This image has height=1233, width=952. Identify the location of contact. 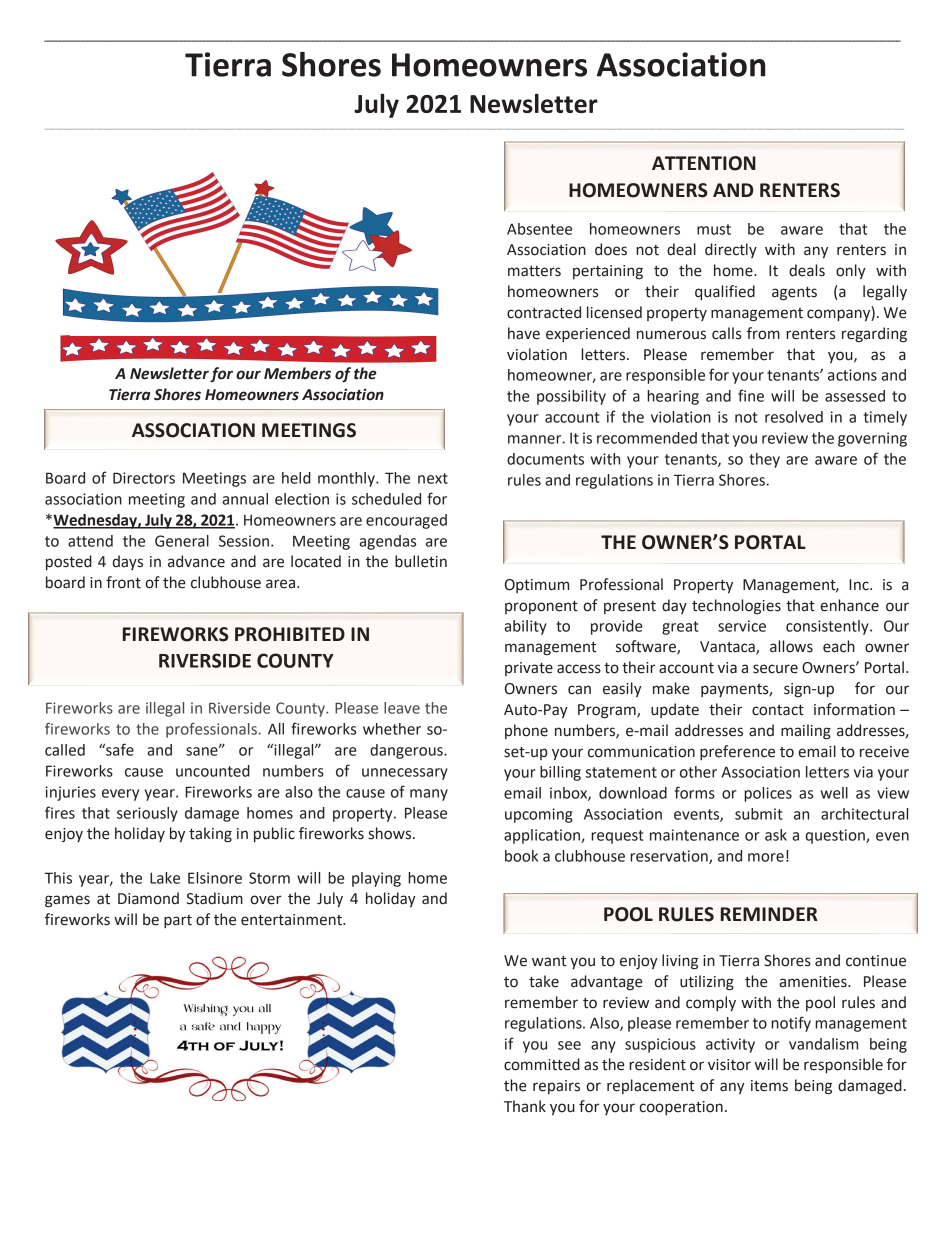
(778, 710).
